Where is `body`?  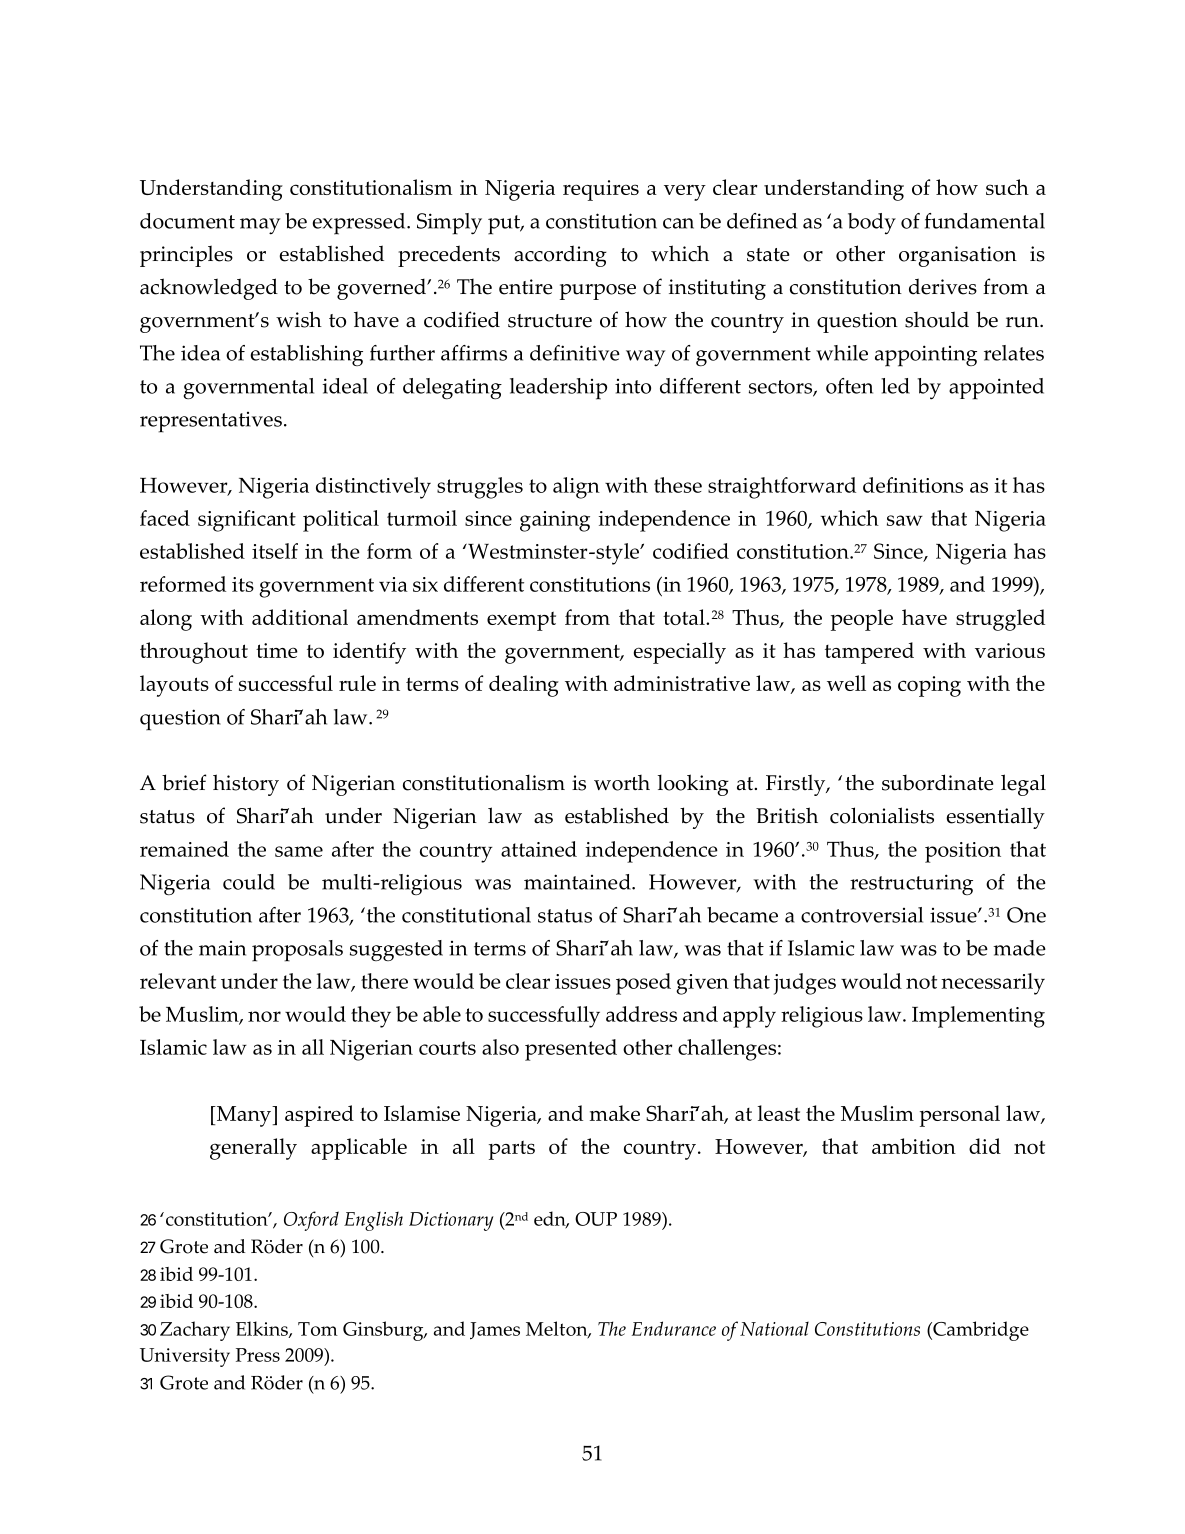
body is located at coordinates (872, 223).
